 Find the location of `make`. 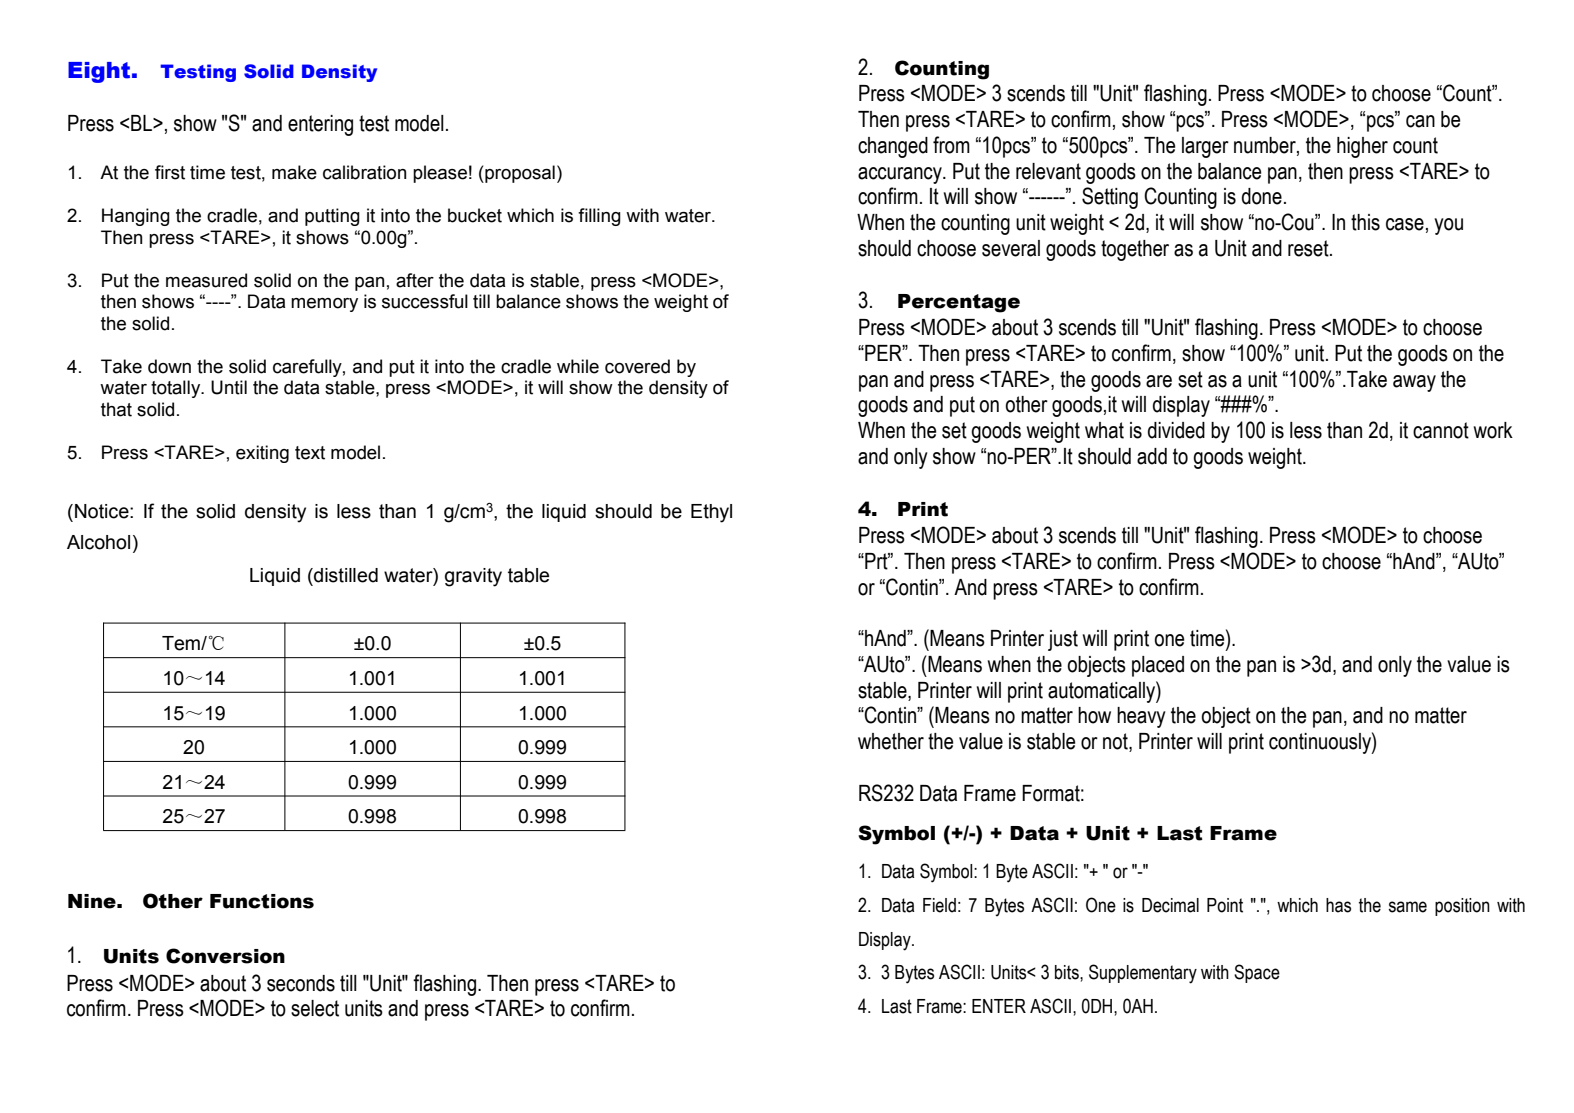

make is located at coordinates (294, 172).
